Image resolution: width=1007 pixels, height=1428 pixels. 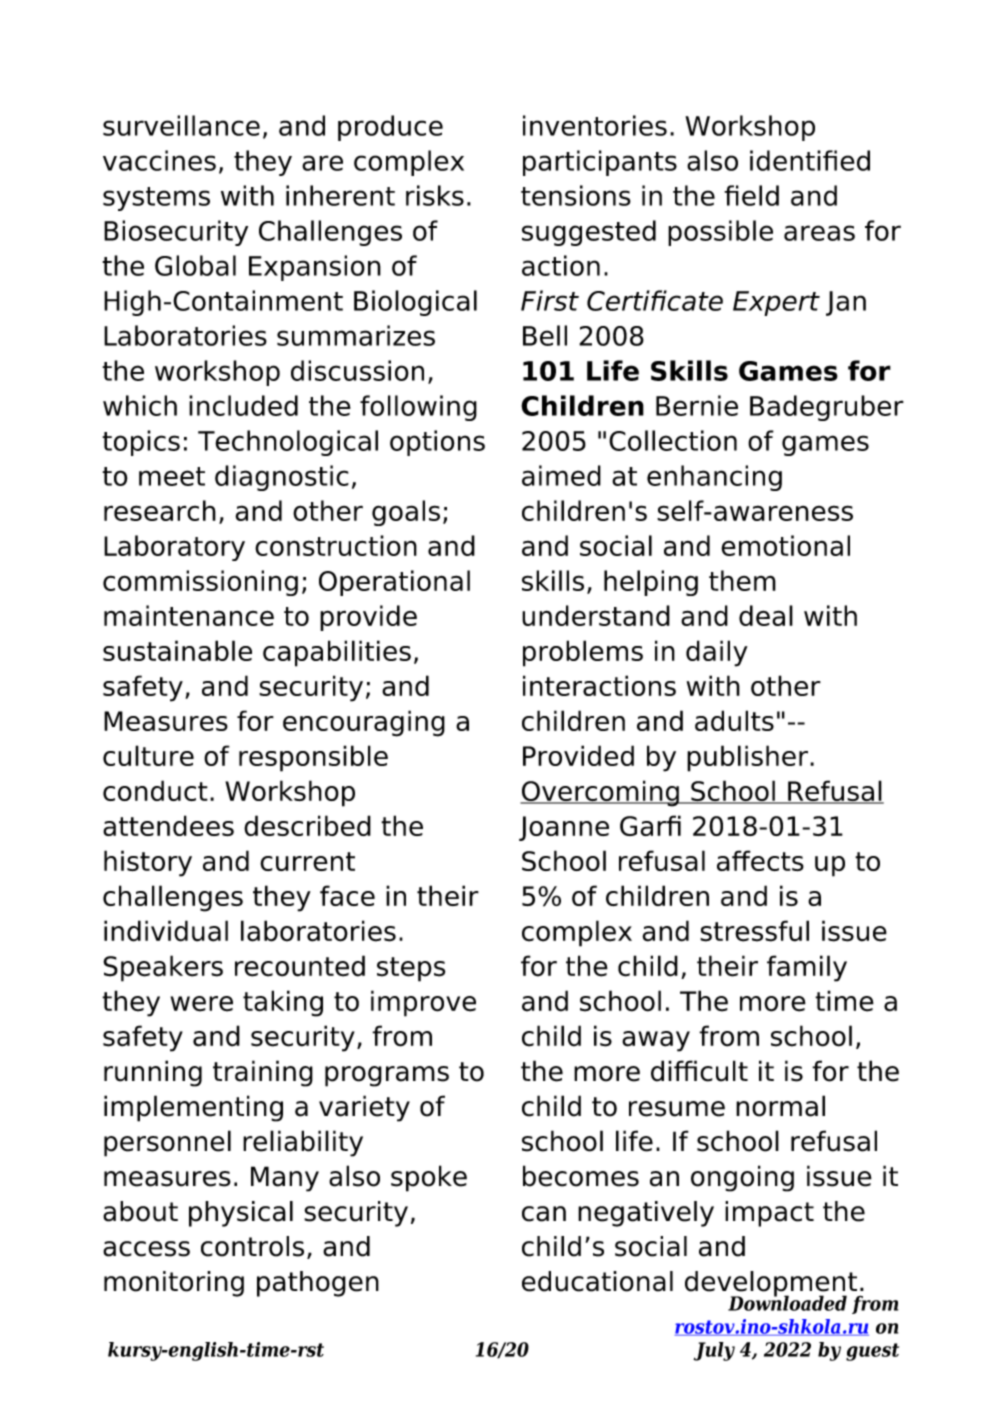 What do you see at coordinates (576, 195) in the screenshot?
I see `tensions` at bounding box center [576, 195].
